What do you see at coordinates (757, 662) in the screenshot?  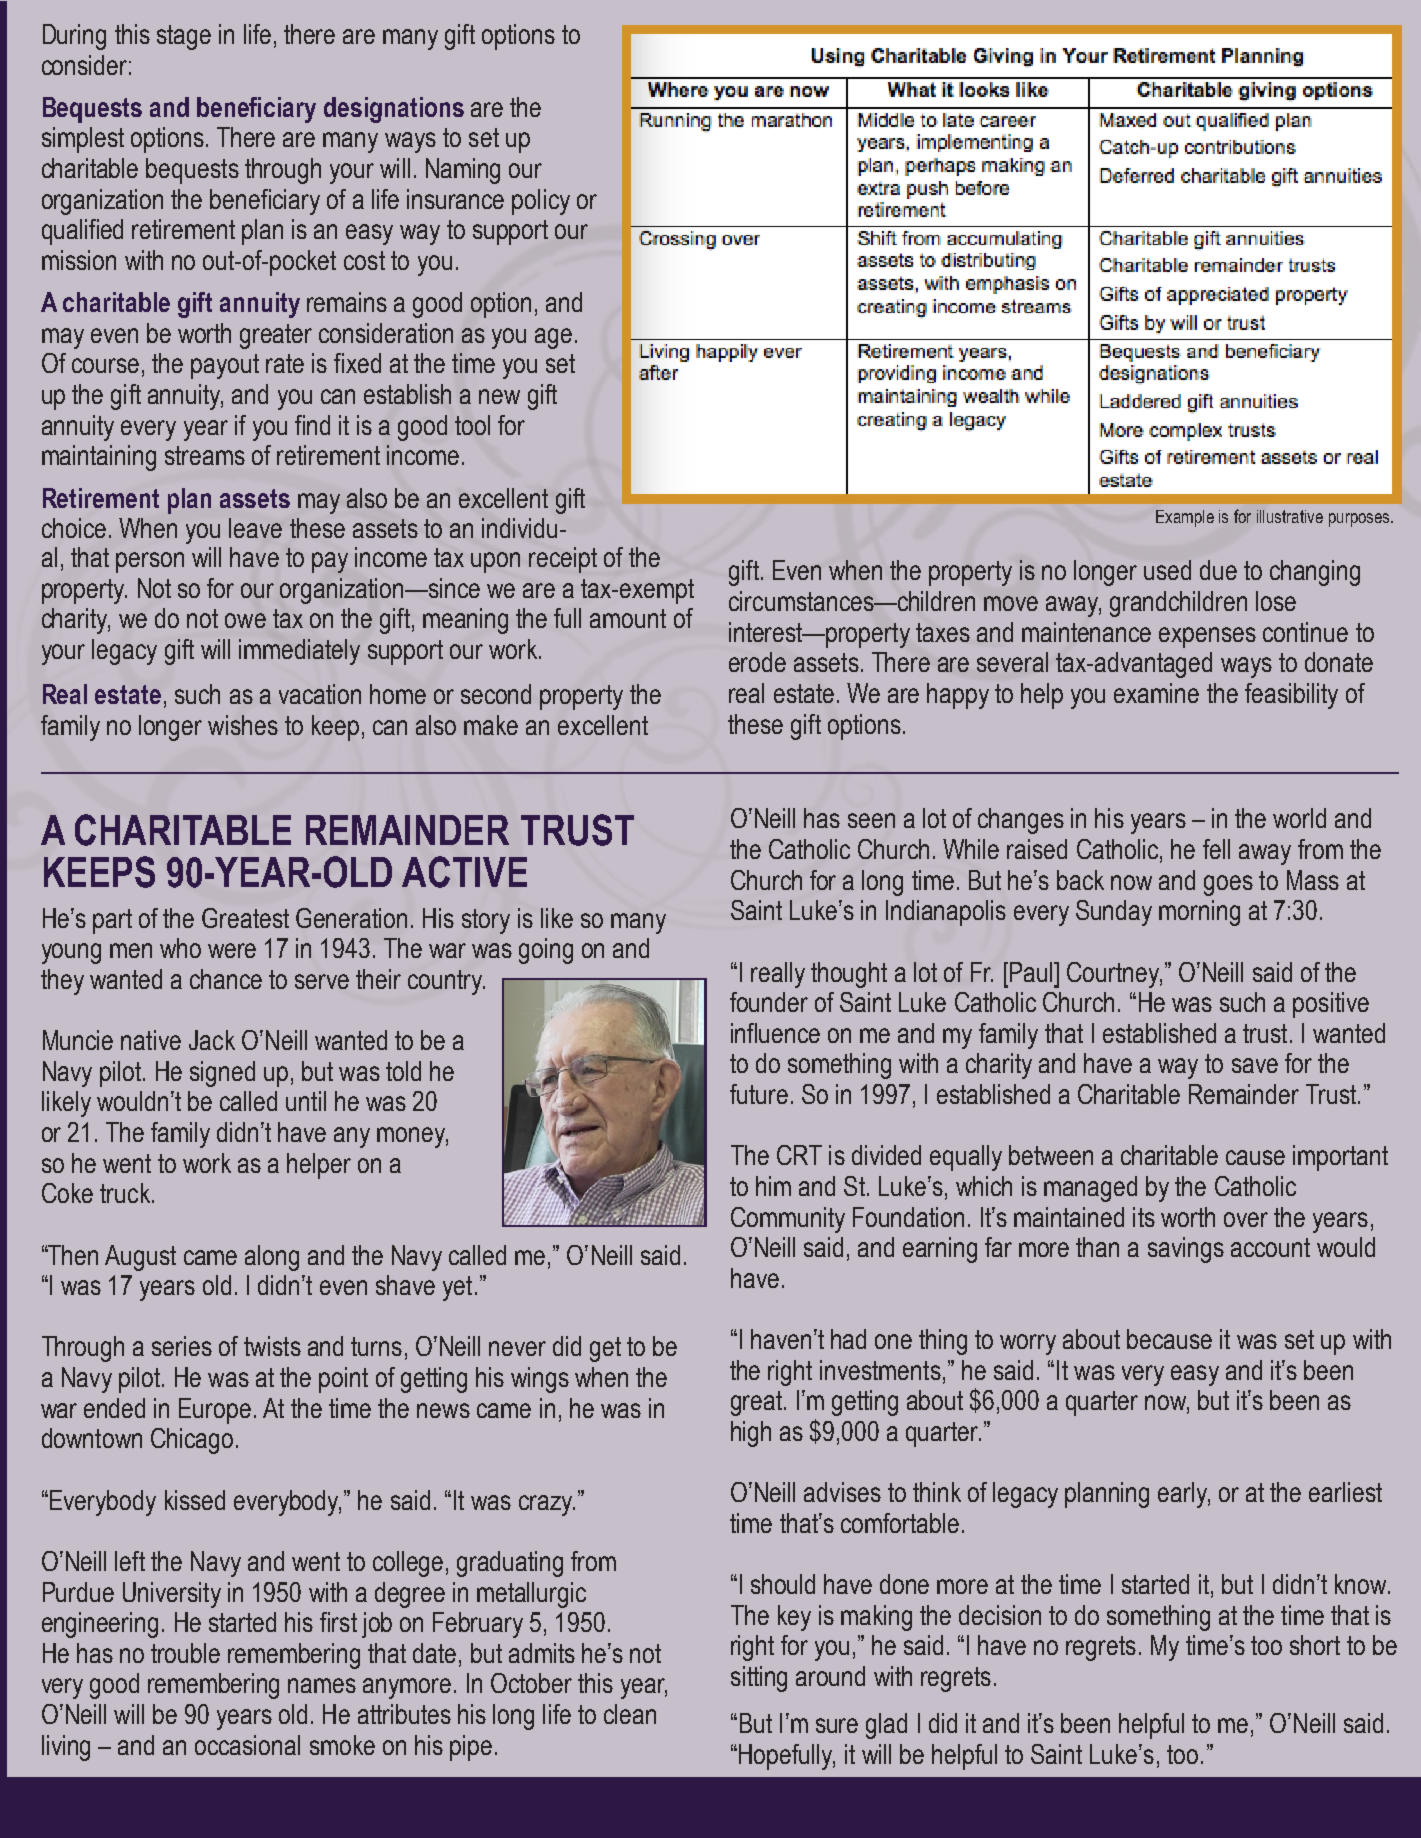 I see `erode` at bounding box center [757, 662].
